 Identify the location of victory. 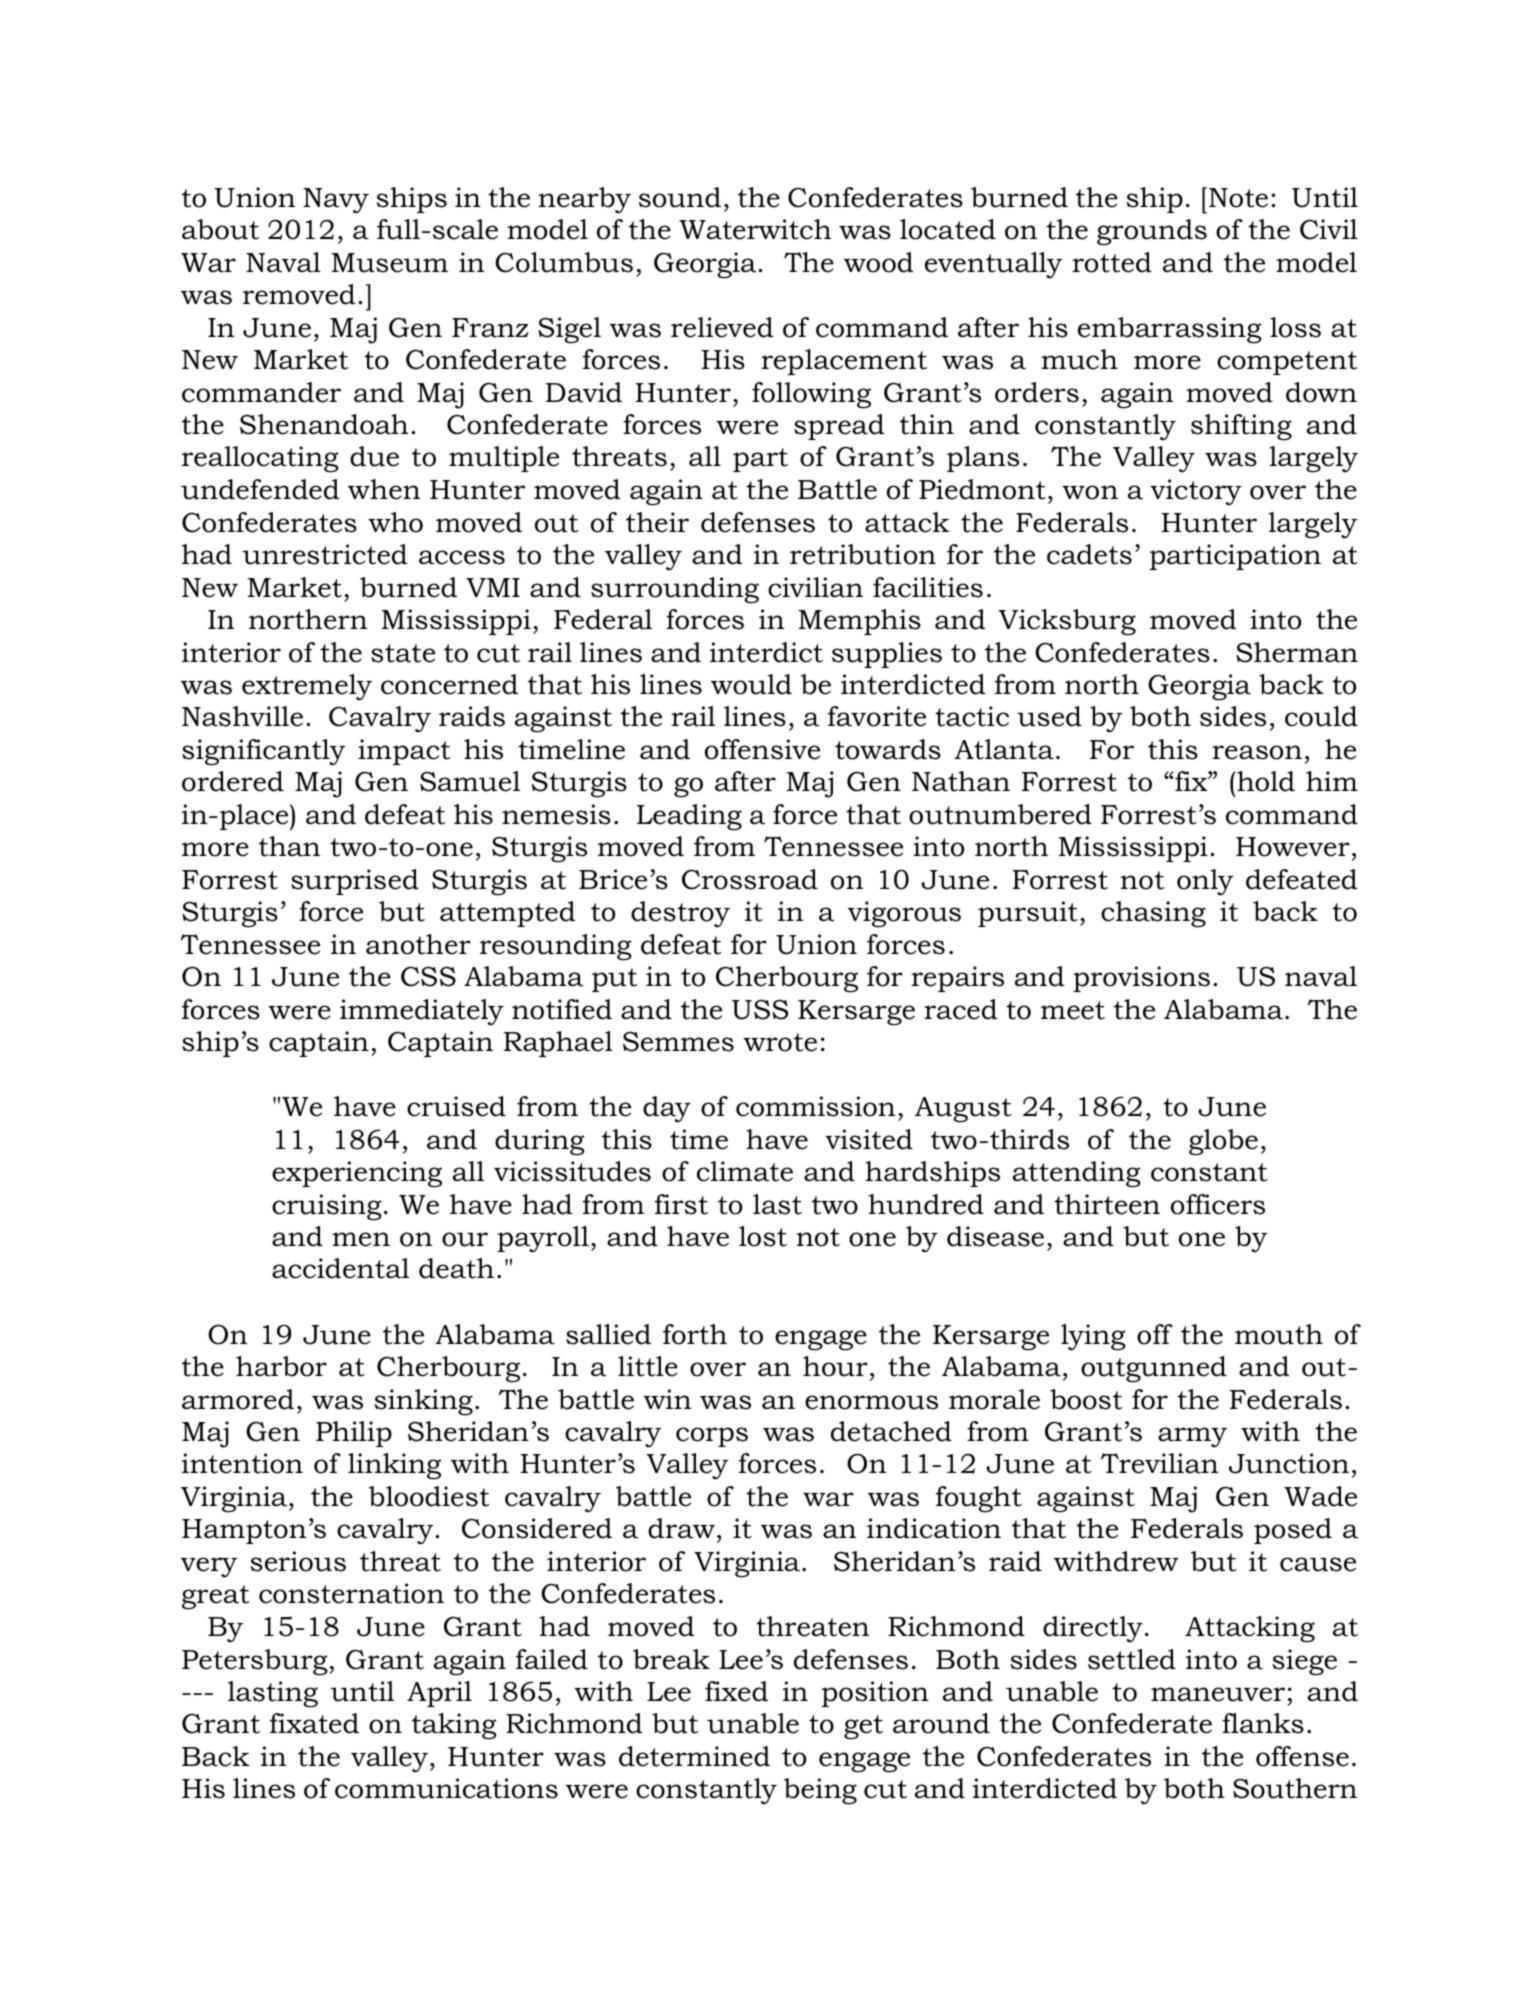
(1196, 492).
